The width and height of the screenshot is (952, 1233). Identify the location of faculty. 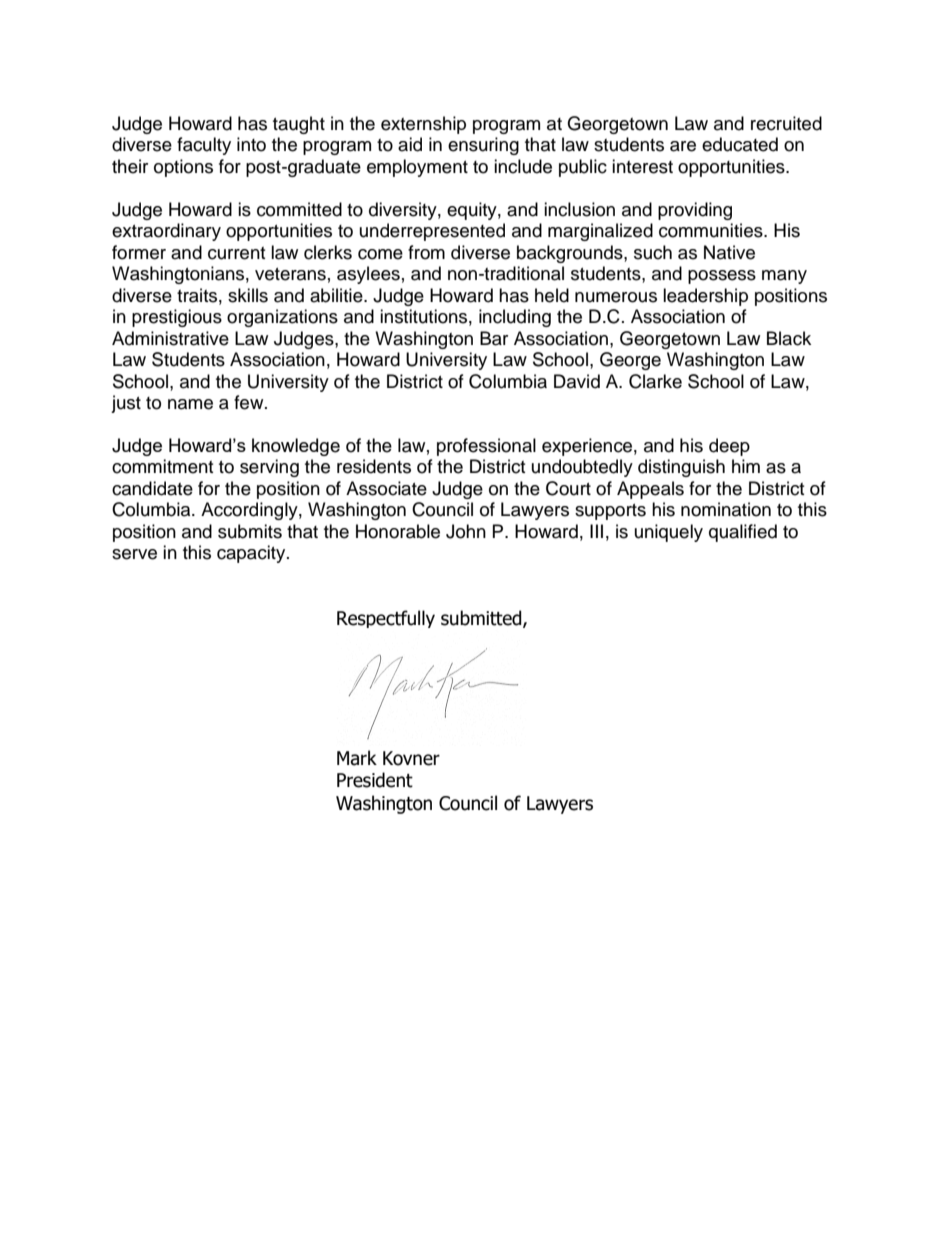
(204, 146).
